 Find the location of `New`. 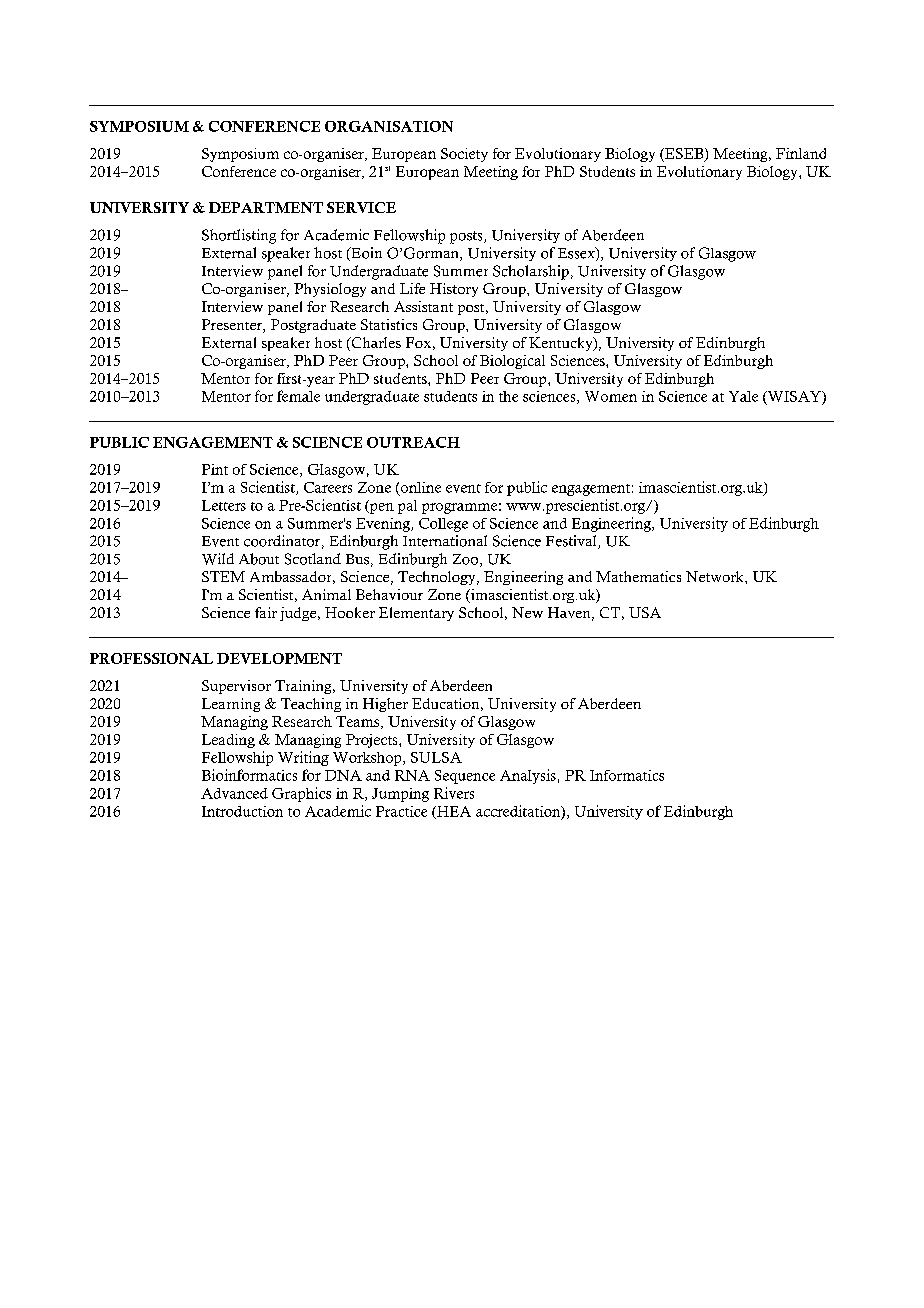

New is located at coordinates (527, 612).
